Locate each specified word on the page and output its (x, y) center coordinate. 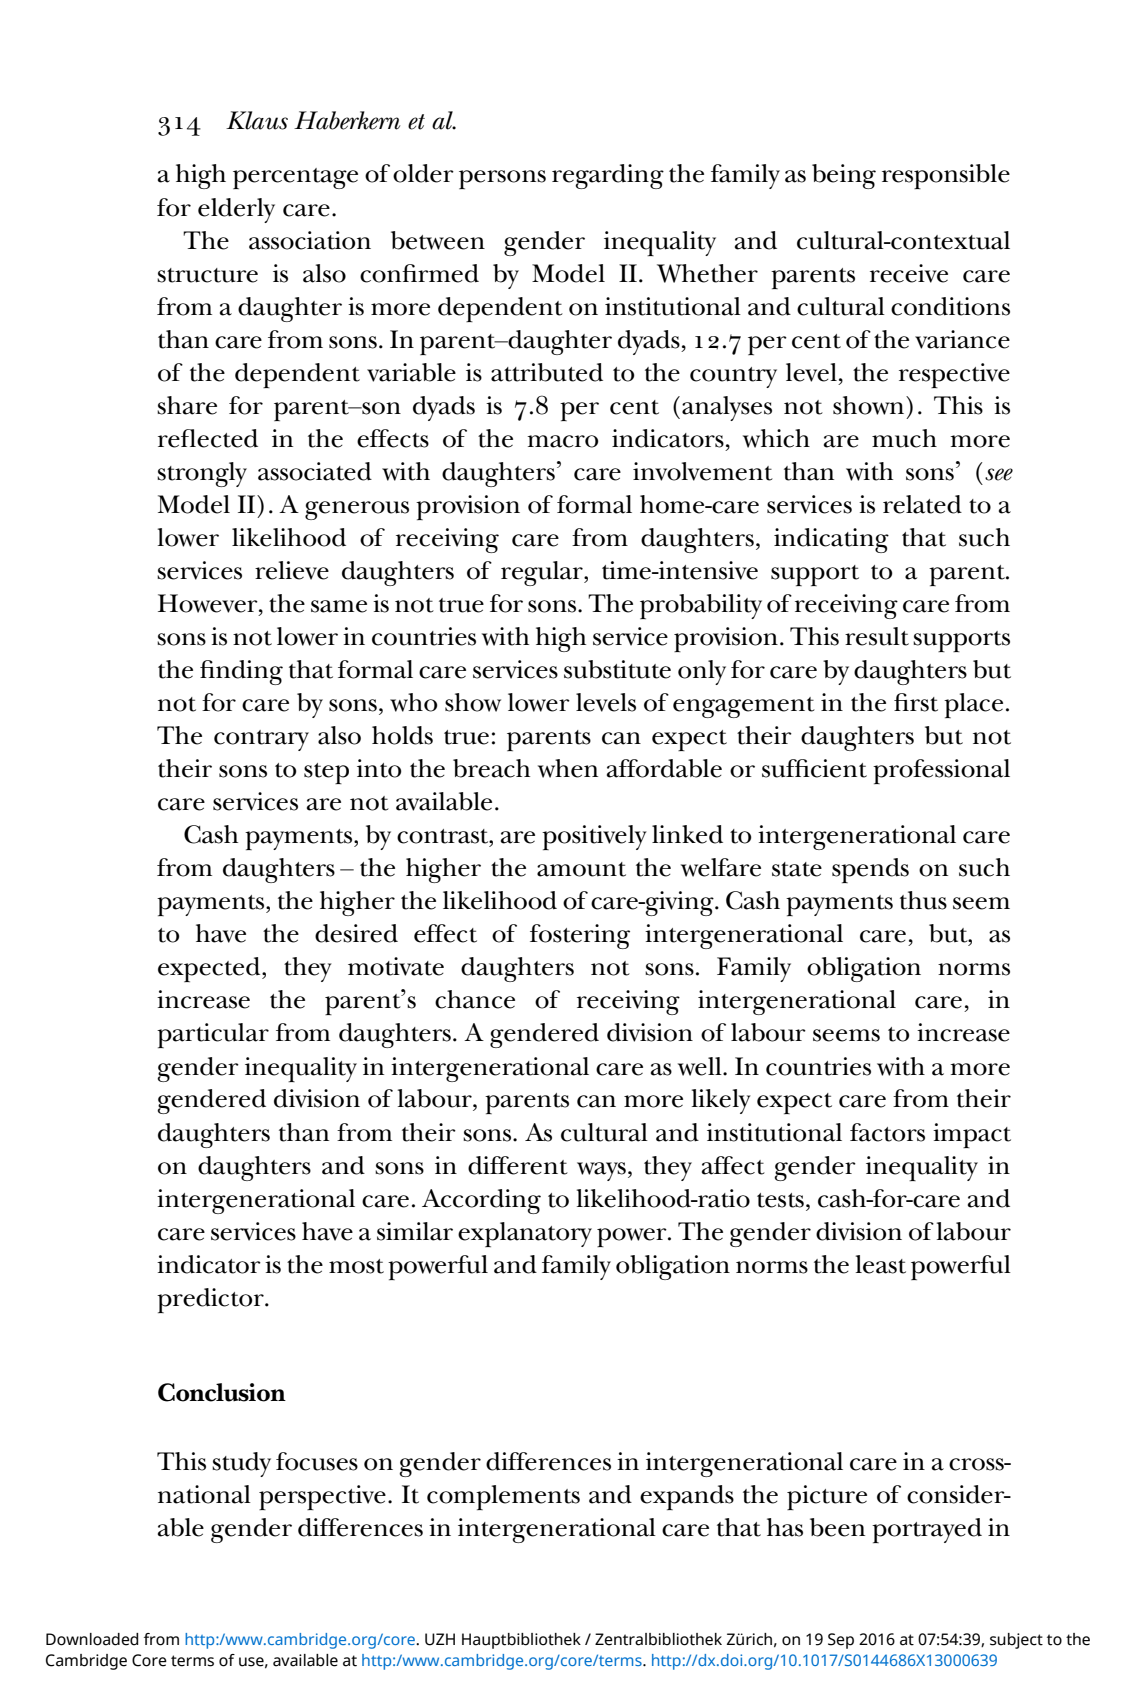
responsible (946, 176)
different (518, 1165)
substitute (617, 669)
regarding (608, 176)
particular (213, 1035)
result (877, 636)
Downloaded (92, 1639)
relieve (292, 570)
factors (887, 1132)
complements (503, 1497)
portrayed (927, 1530)
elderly (236, 210)
